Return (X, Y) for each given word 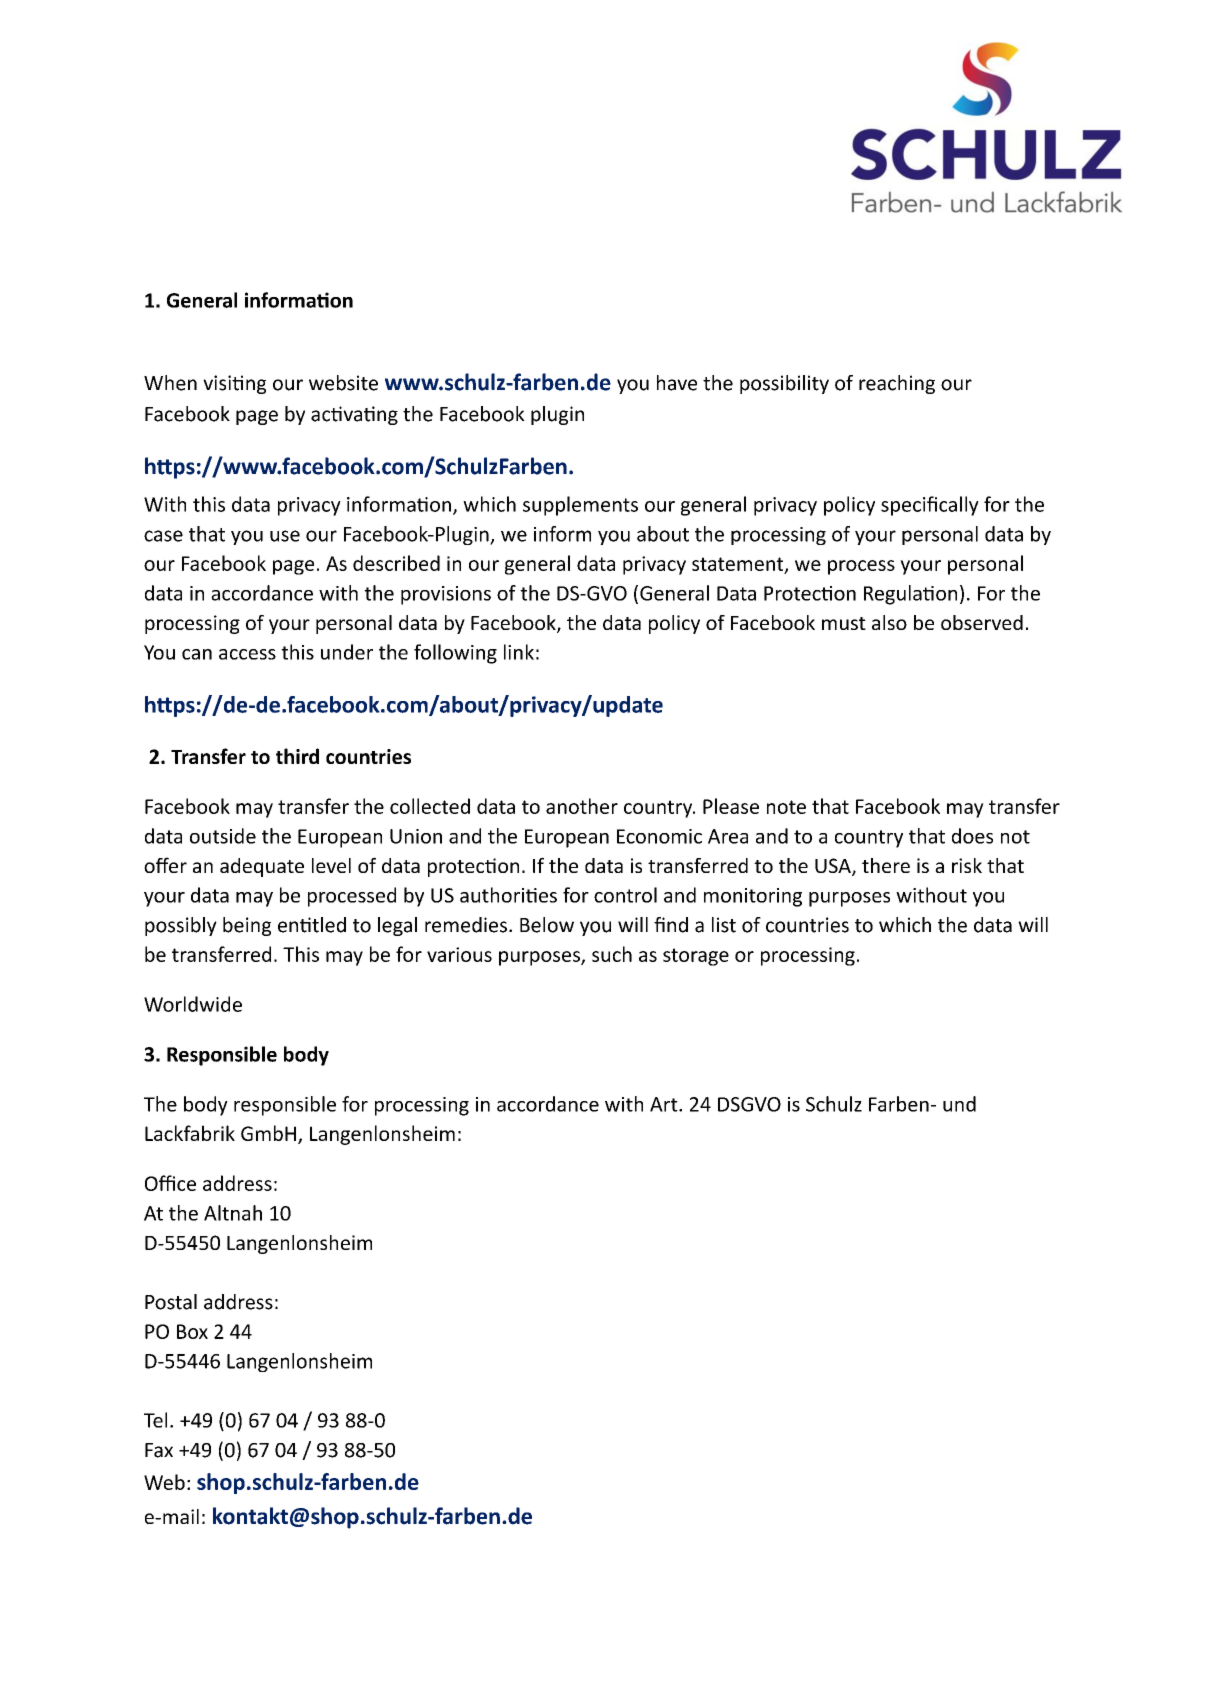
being (247, 926)
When (170, 383)
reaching (897, 384)
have (677, 383)
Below (547, 925)
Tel (155, 1420)
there (886, 865)
